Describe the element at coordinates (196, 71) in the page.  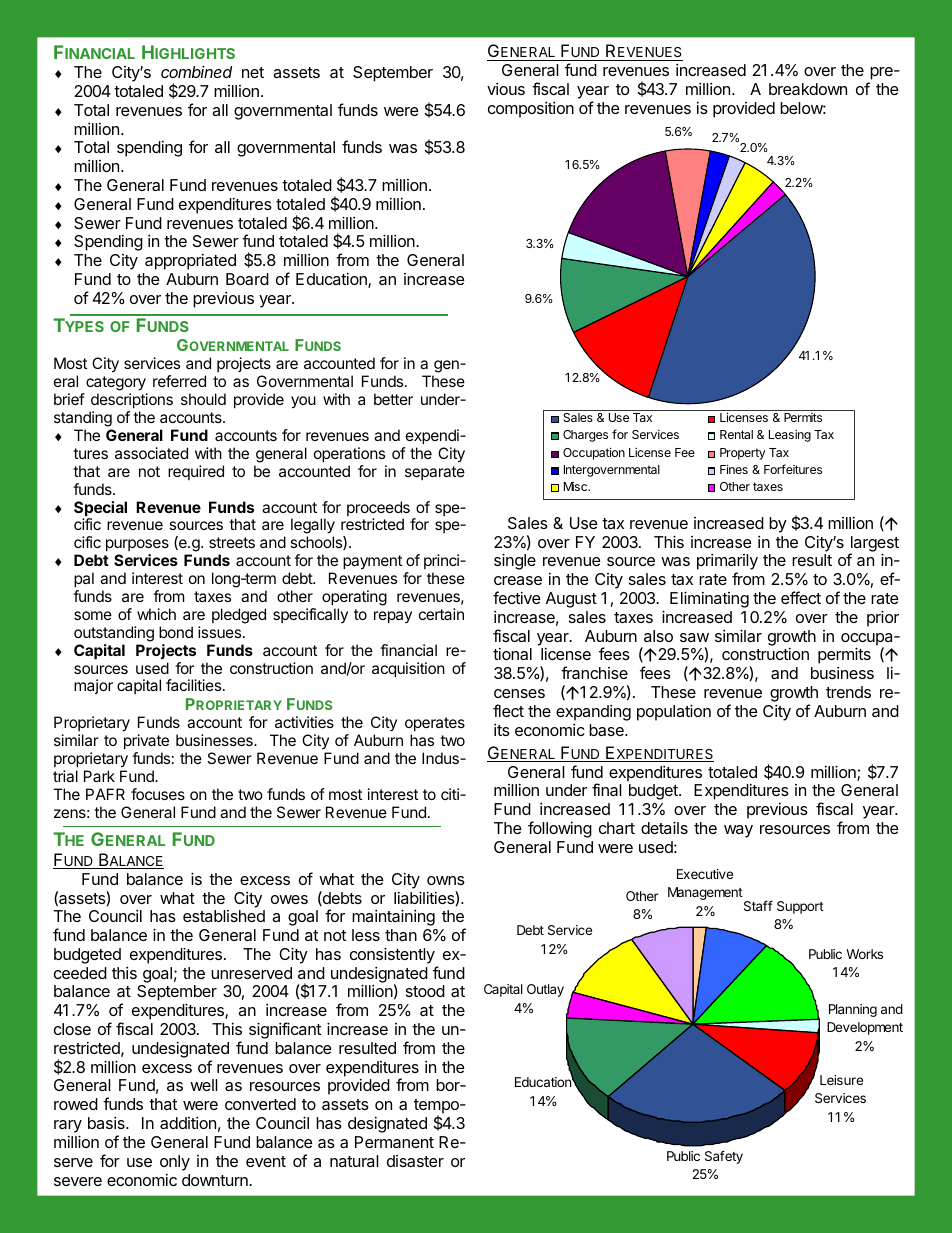
I see `combined` at that location.
